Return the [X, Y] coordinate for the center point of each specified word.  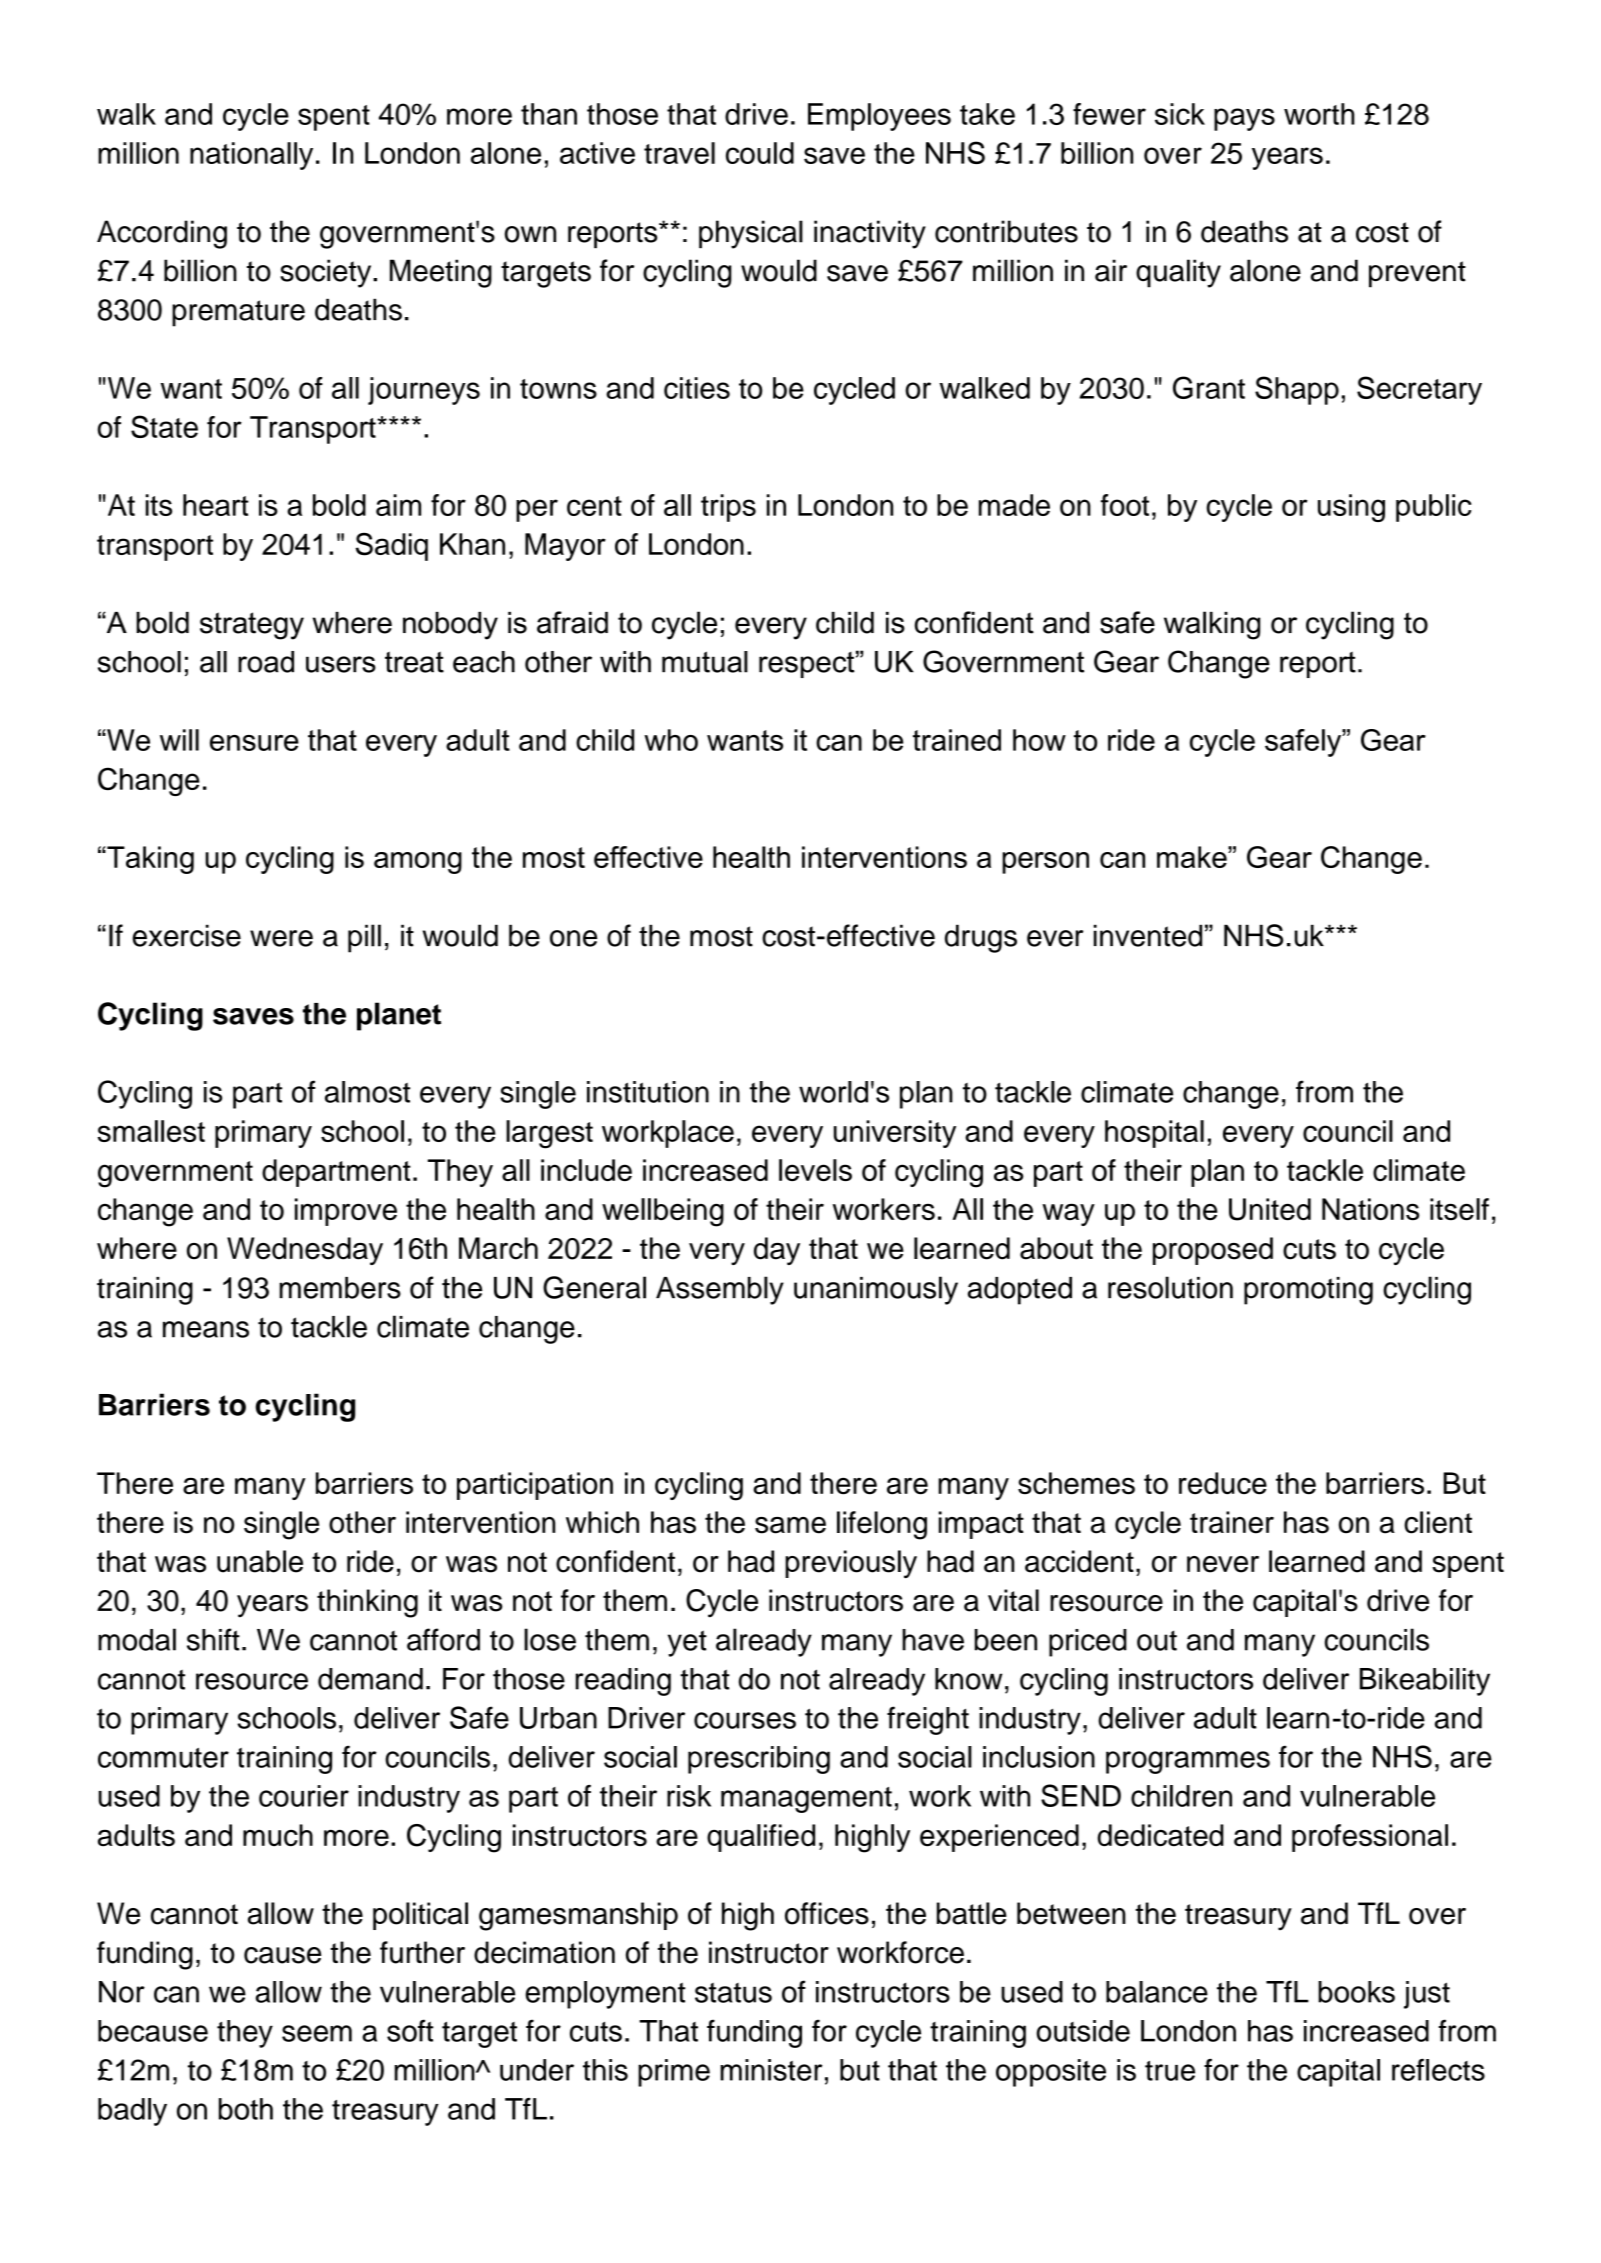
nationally [251, 156]
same [790, 1525]
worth [1319, 114]
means [206, 1329]
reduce [1223, 1483]
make [1193, 857]
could [760, 153]
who [671, 740]
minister [771, 2070]
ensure [254, 743]
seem [317, 2033]
